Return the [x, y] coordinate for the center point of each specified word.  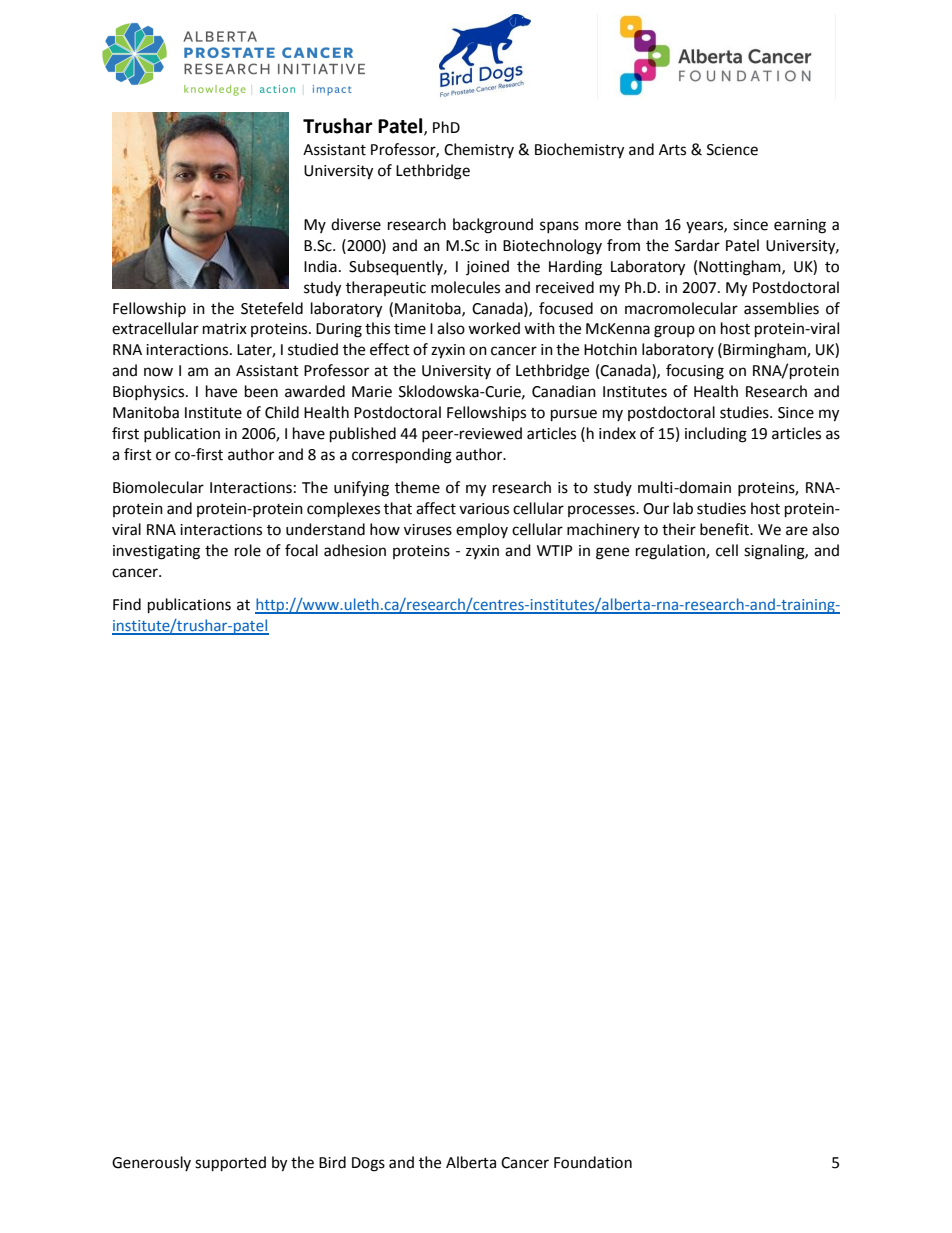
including [716, 435]
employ [482, 530]
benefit [726, 529]
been [261, 391]
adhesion [355, 550]
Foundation [593, 1162]
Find [127, 604]
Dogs [368, 1164]
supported [230, 1164]
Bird [332, 1162]
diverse [356, 224]
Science [732, 150]
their [679, 529]
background [493, 226]
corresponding [402, 456]
